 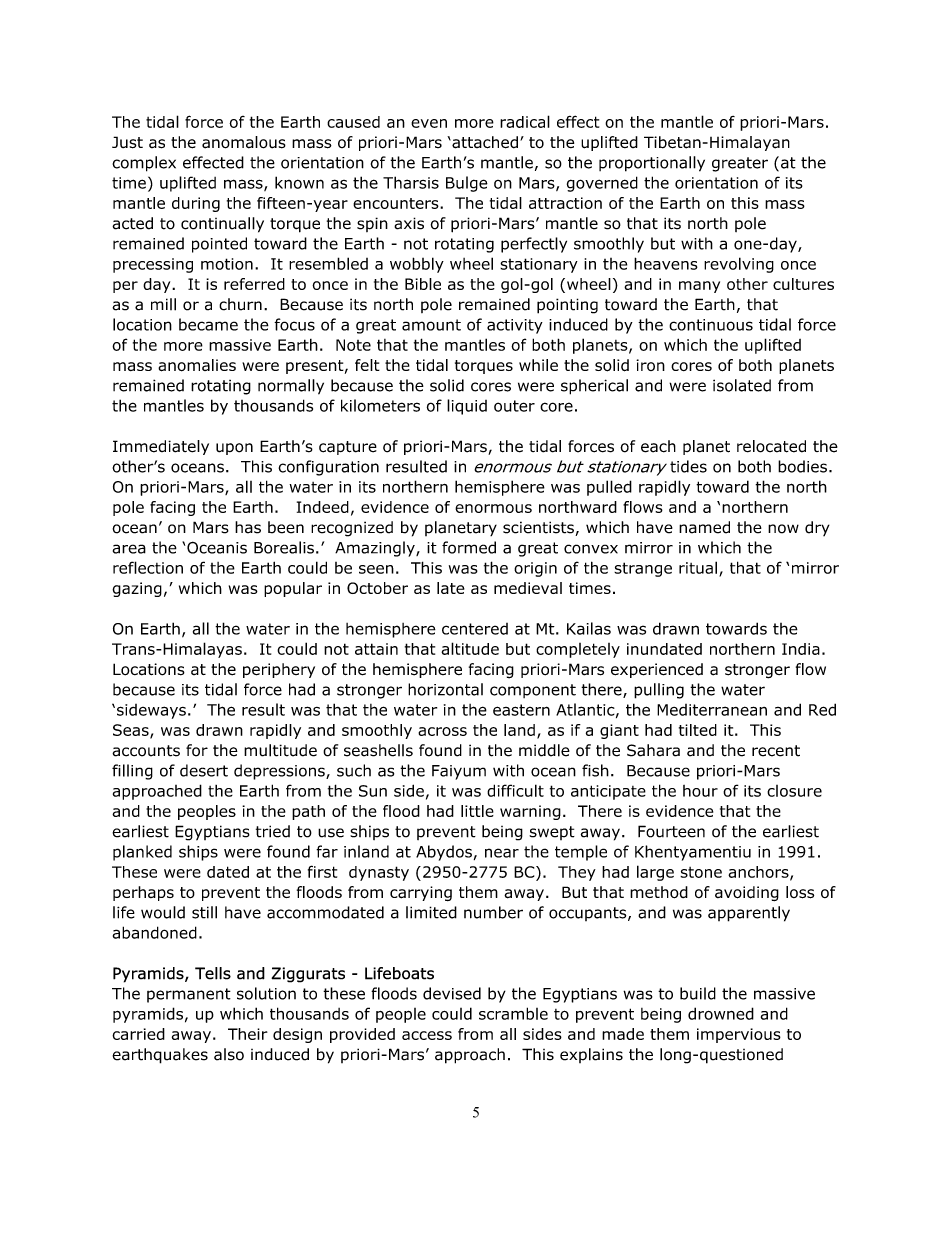 I want to click on attached, so click(x=484, y=142).
